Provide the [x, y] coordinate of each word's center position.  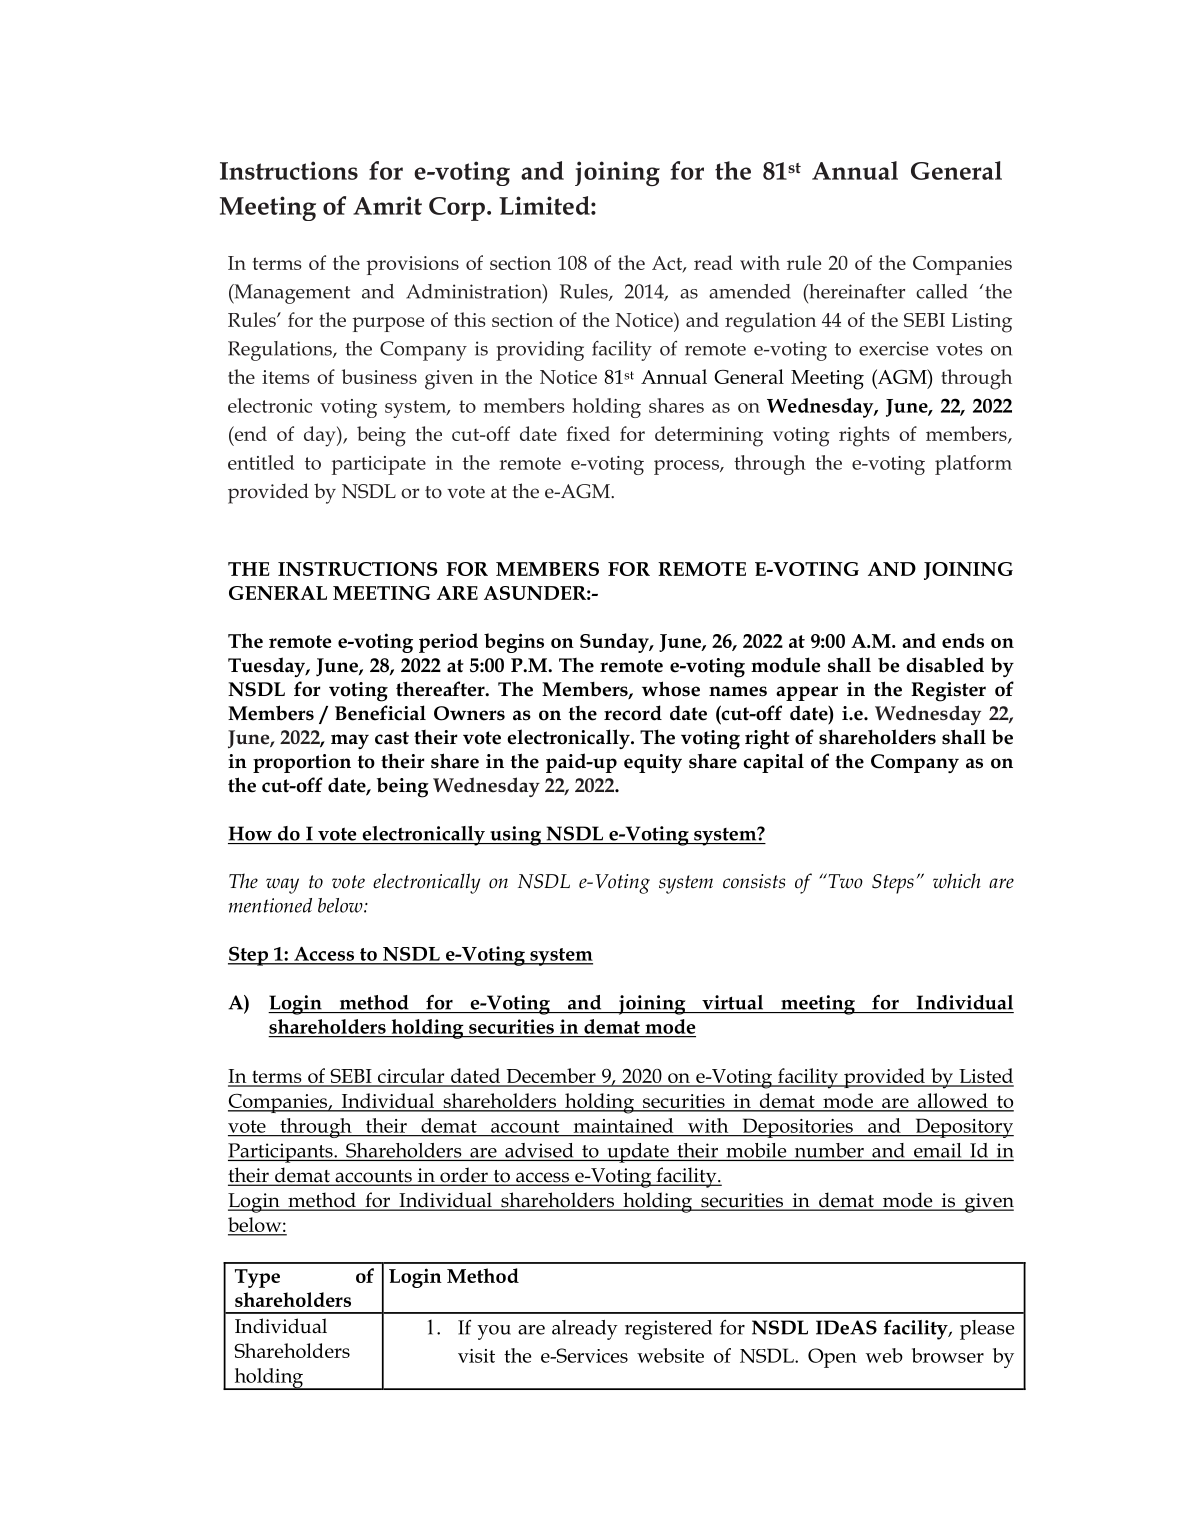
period [448, 643]
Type [257, 1278]
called [942, 291]
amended [750, 291]
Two [844, 881]
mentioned [270, 905]
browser [948, 1355]
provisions [413, 265]
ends [963, 640]
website [670, 1355]
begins [514, 643]
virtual [732, 1002]
